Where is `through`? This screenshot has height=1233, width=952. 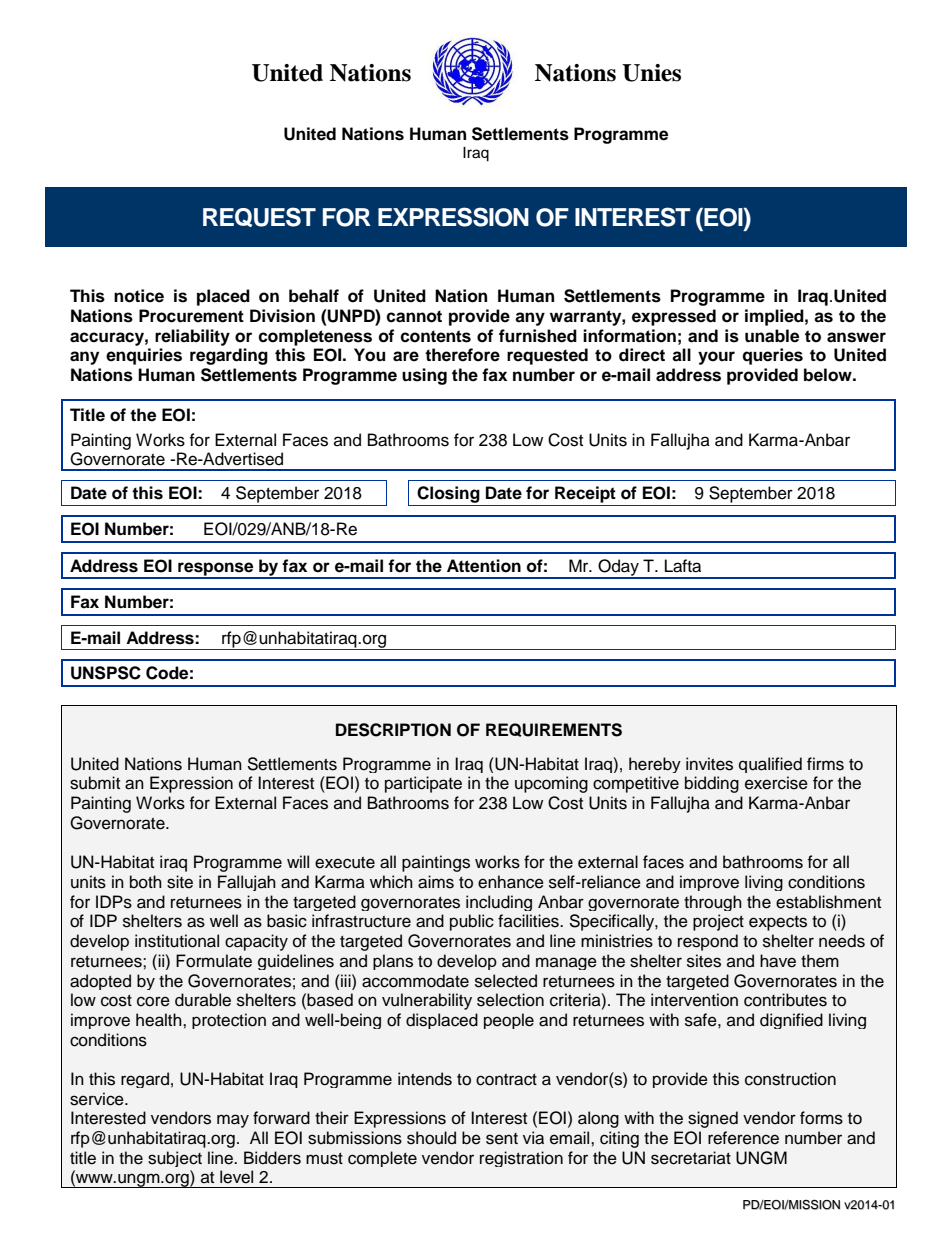 through is located at coordinates (713, 903).
